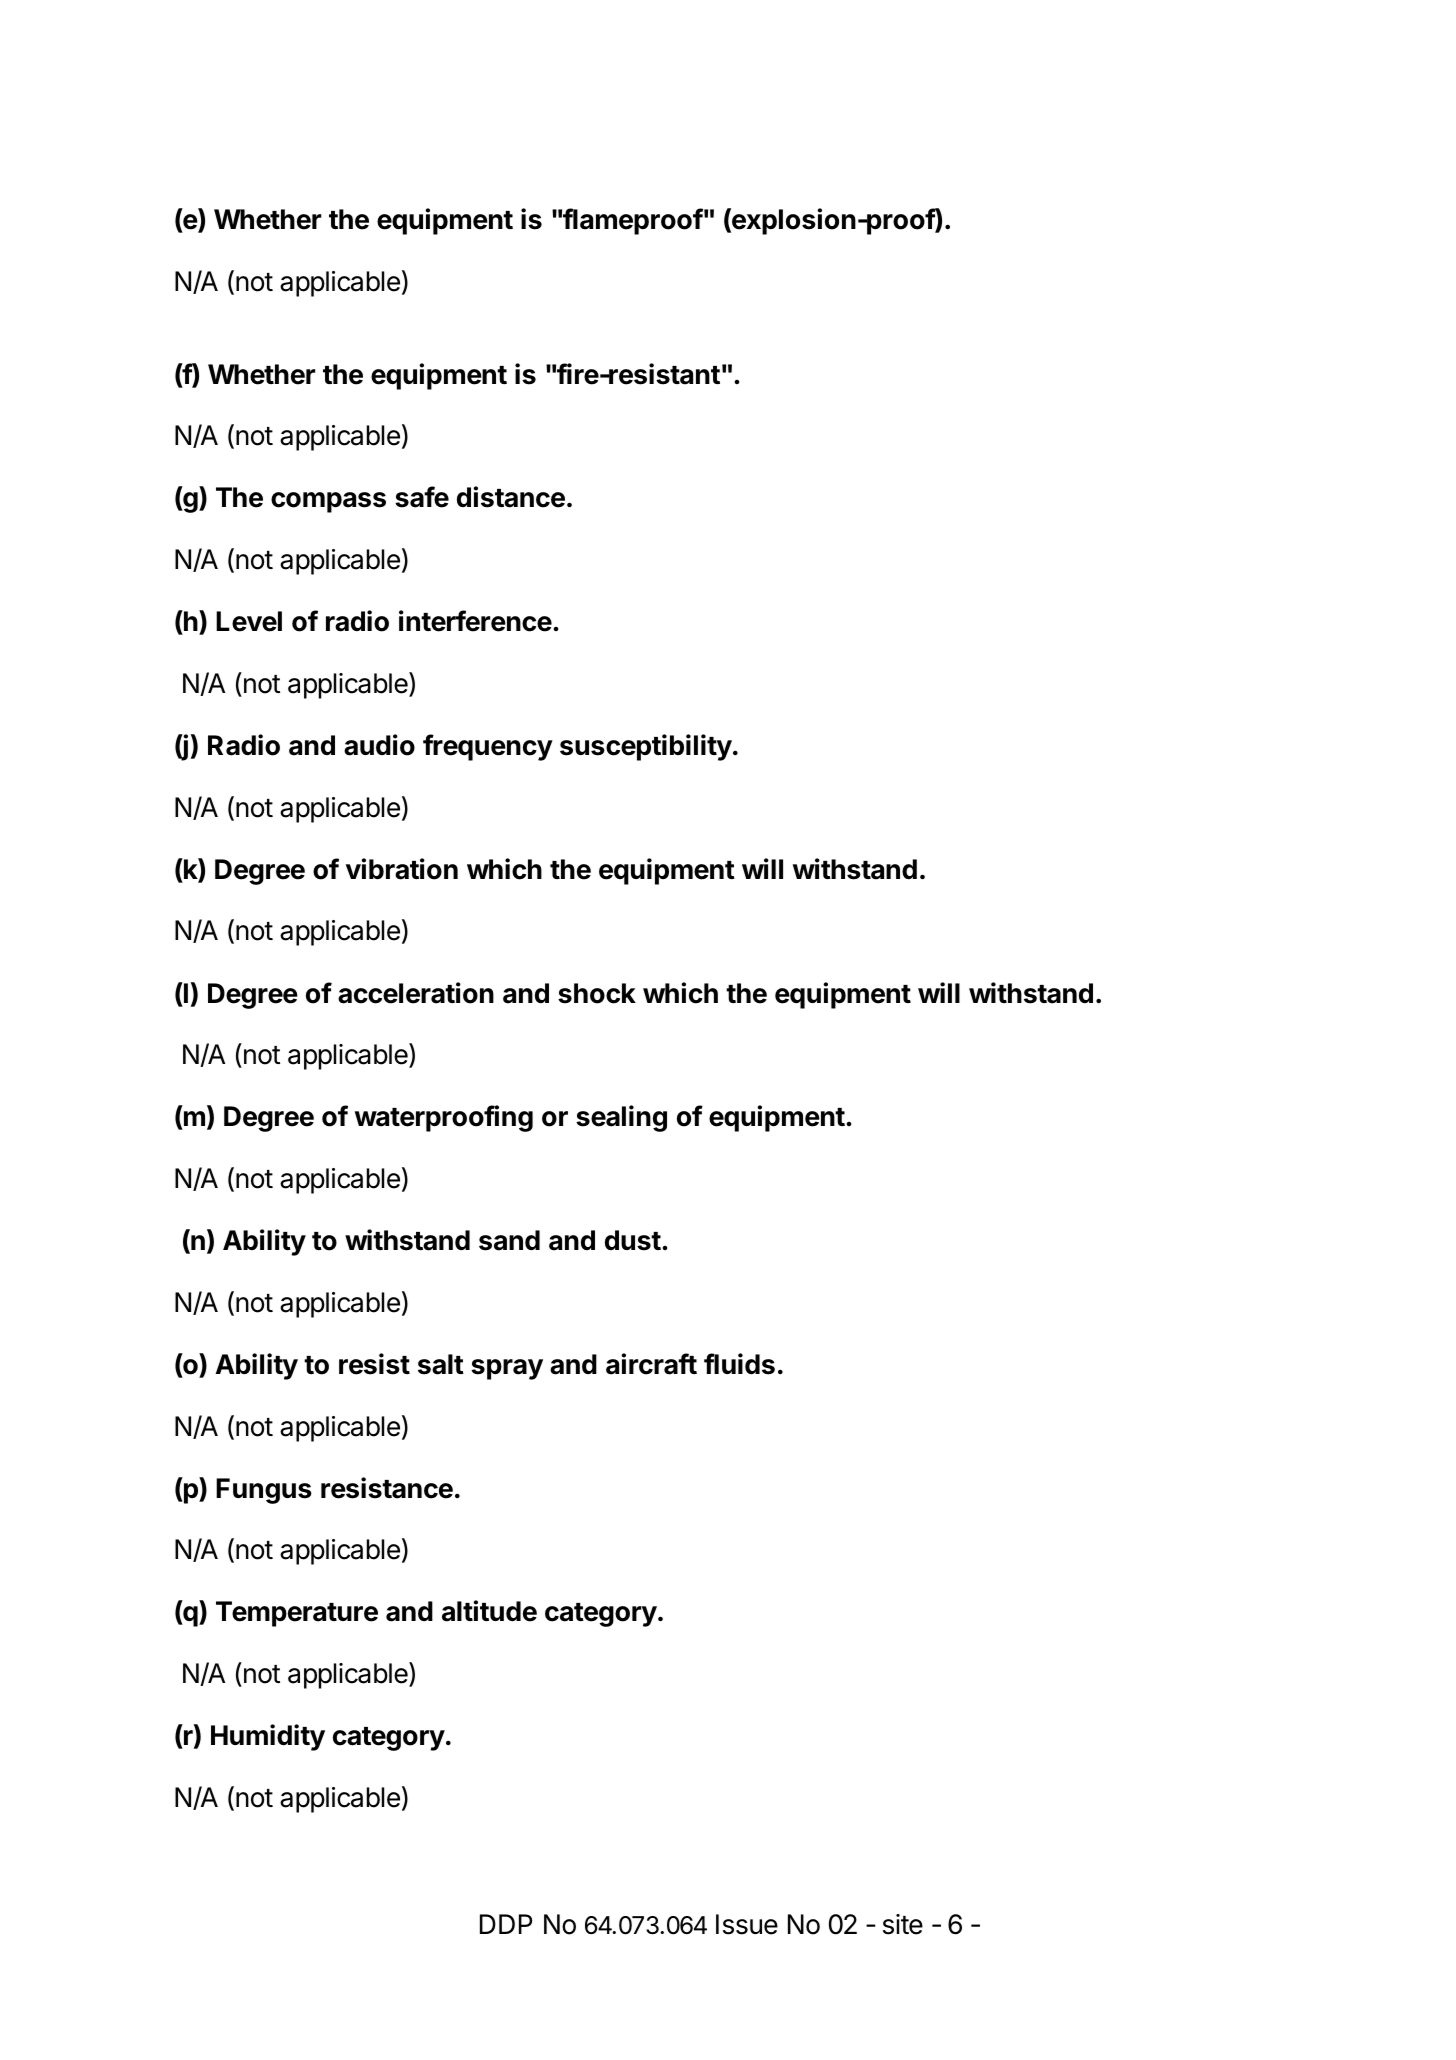  Describe the element at coordinates (651, 1364) in the page. I see `aircraft` at that location.
